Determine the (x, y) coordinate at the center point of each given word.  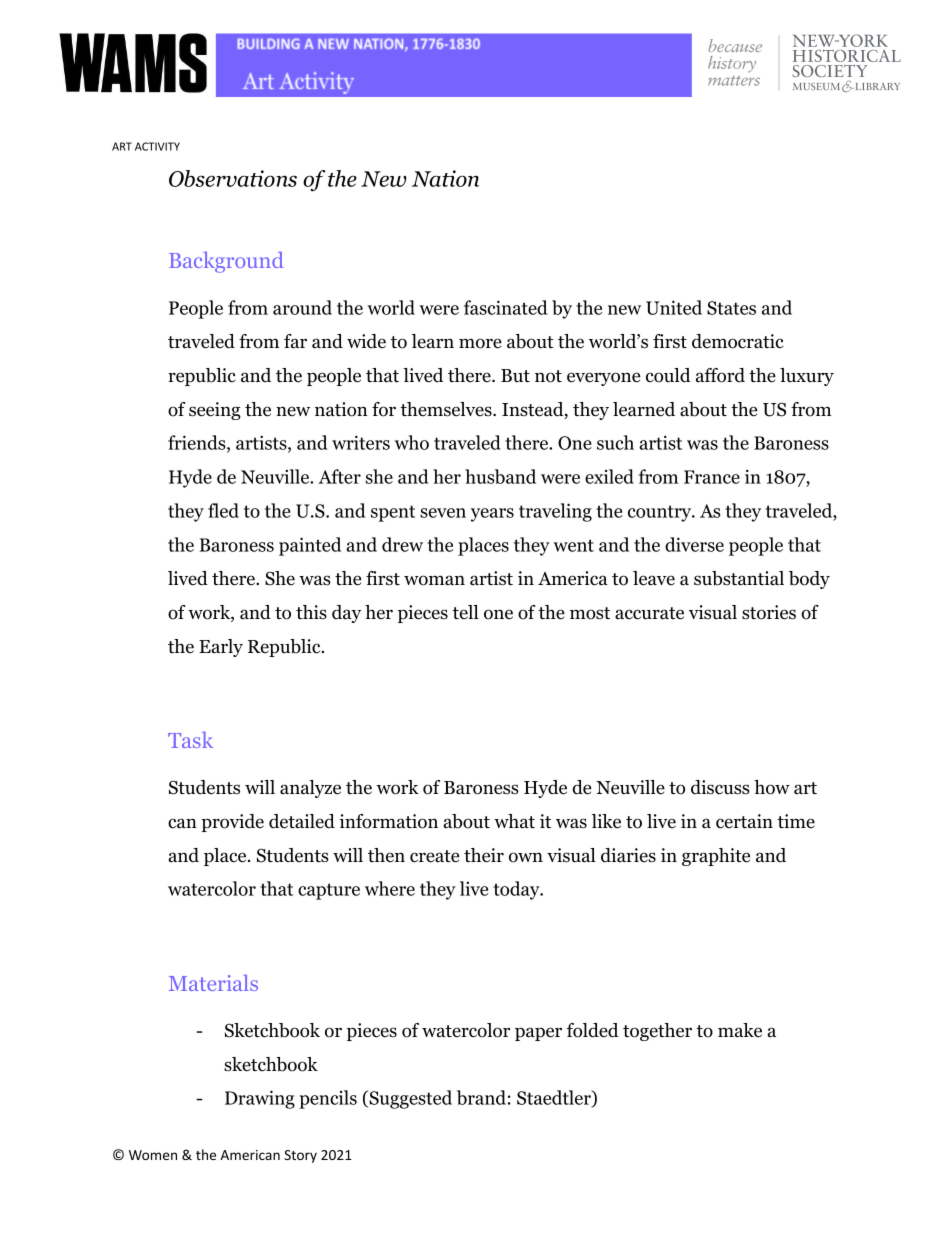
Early (221, 648)
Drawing (260, 1099)
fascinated (505, 307)
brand (481, 1097)
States (731, 308)
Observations (233, 178)
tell (465, 612)
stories (769, 612)
